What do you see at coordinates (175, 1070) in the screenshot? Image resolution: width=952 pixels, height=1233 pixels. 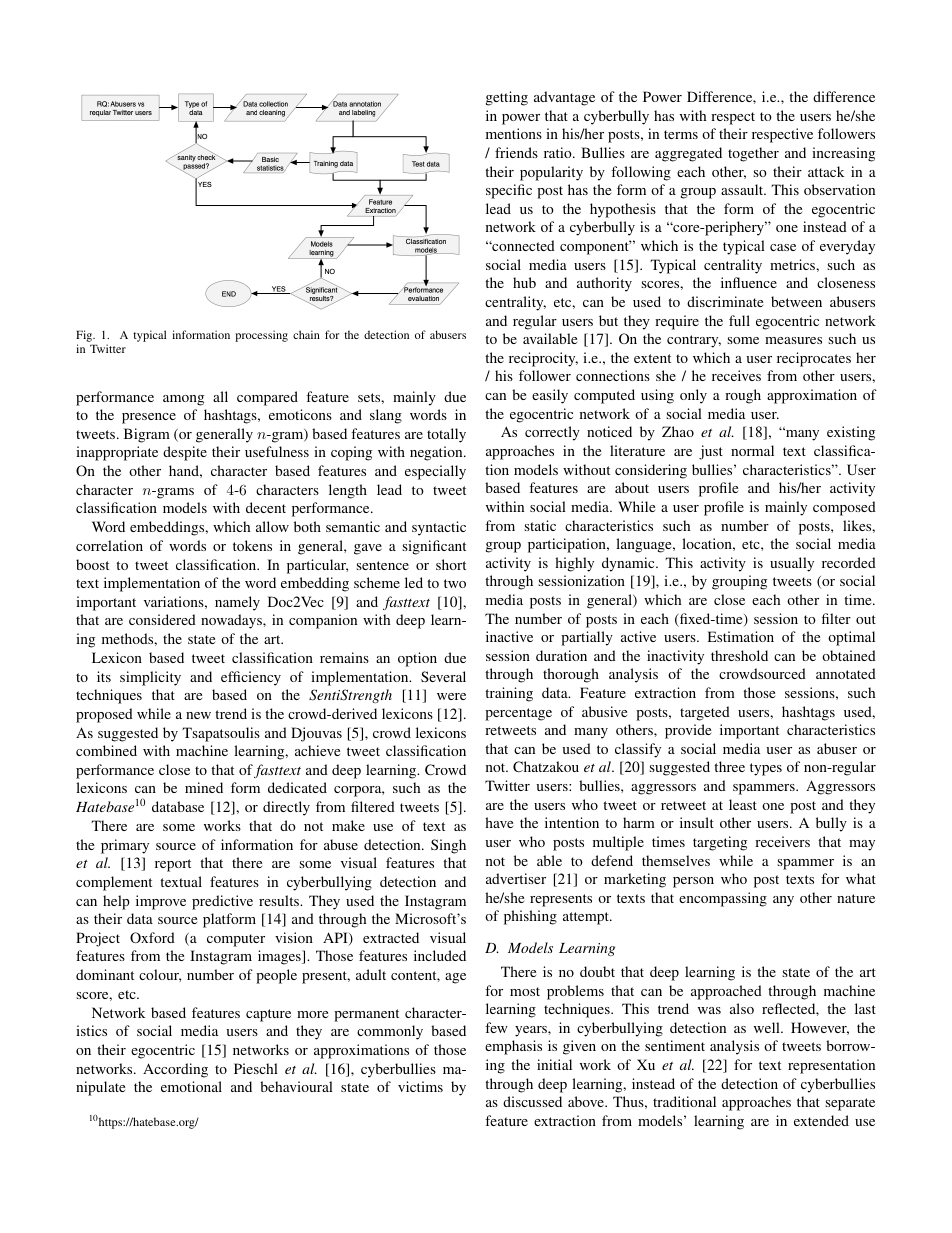 I see `According` at bounding box center [175, 1070].
